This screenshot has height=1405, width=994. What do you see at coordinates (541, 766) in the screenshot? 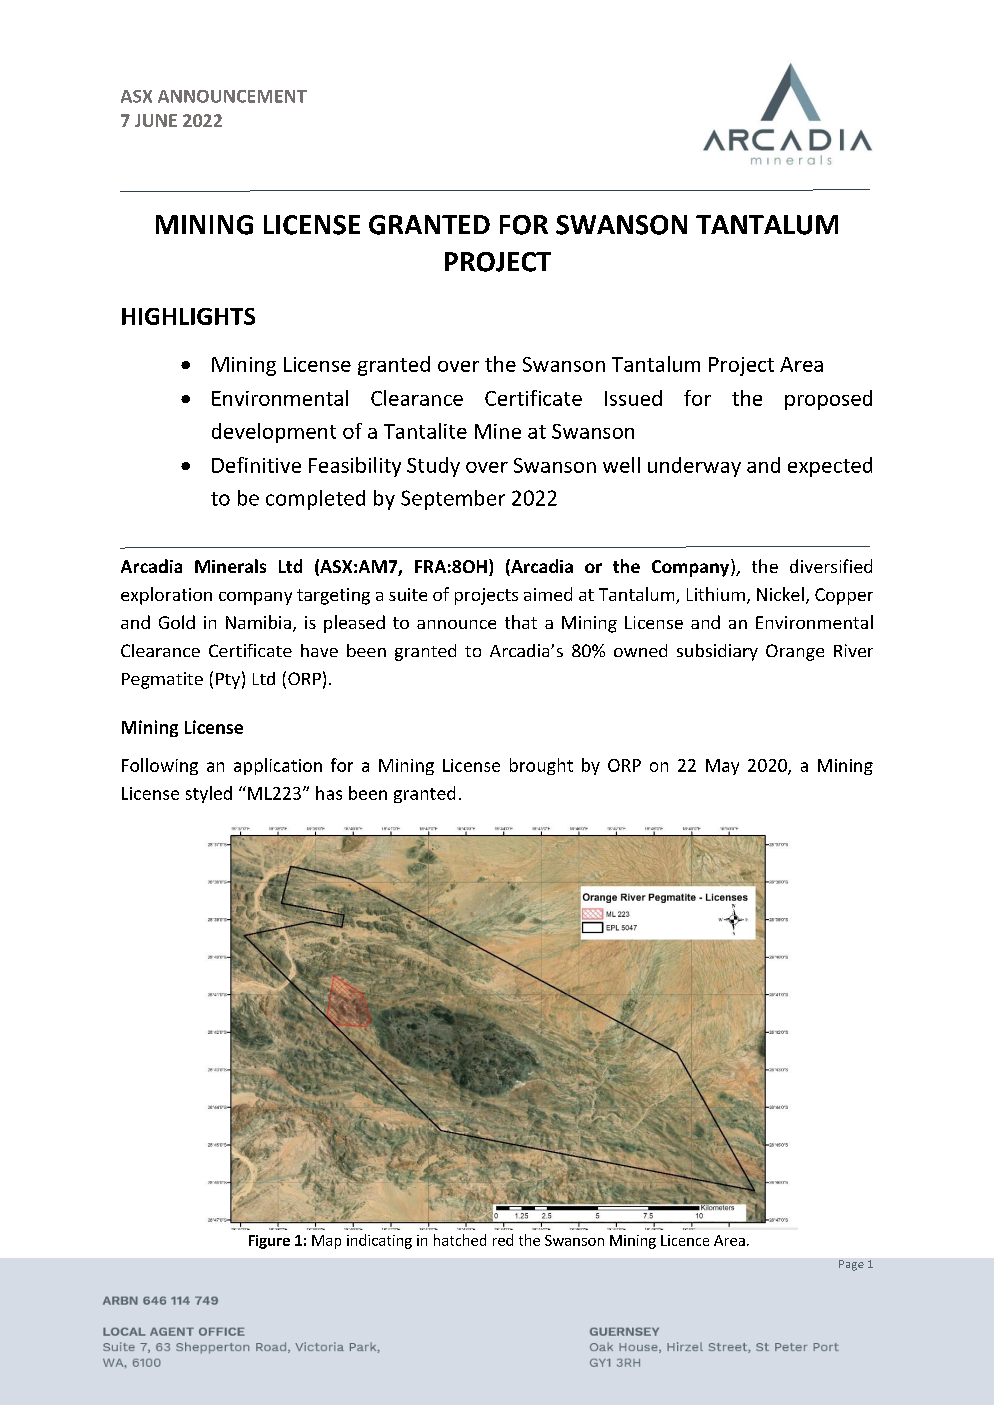
I see `brought` at bounding box center [541, 766].
